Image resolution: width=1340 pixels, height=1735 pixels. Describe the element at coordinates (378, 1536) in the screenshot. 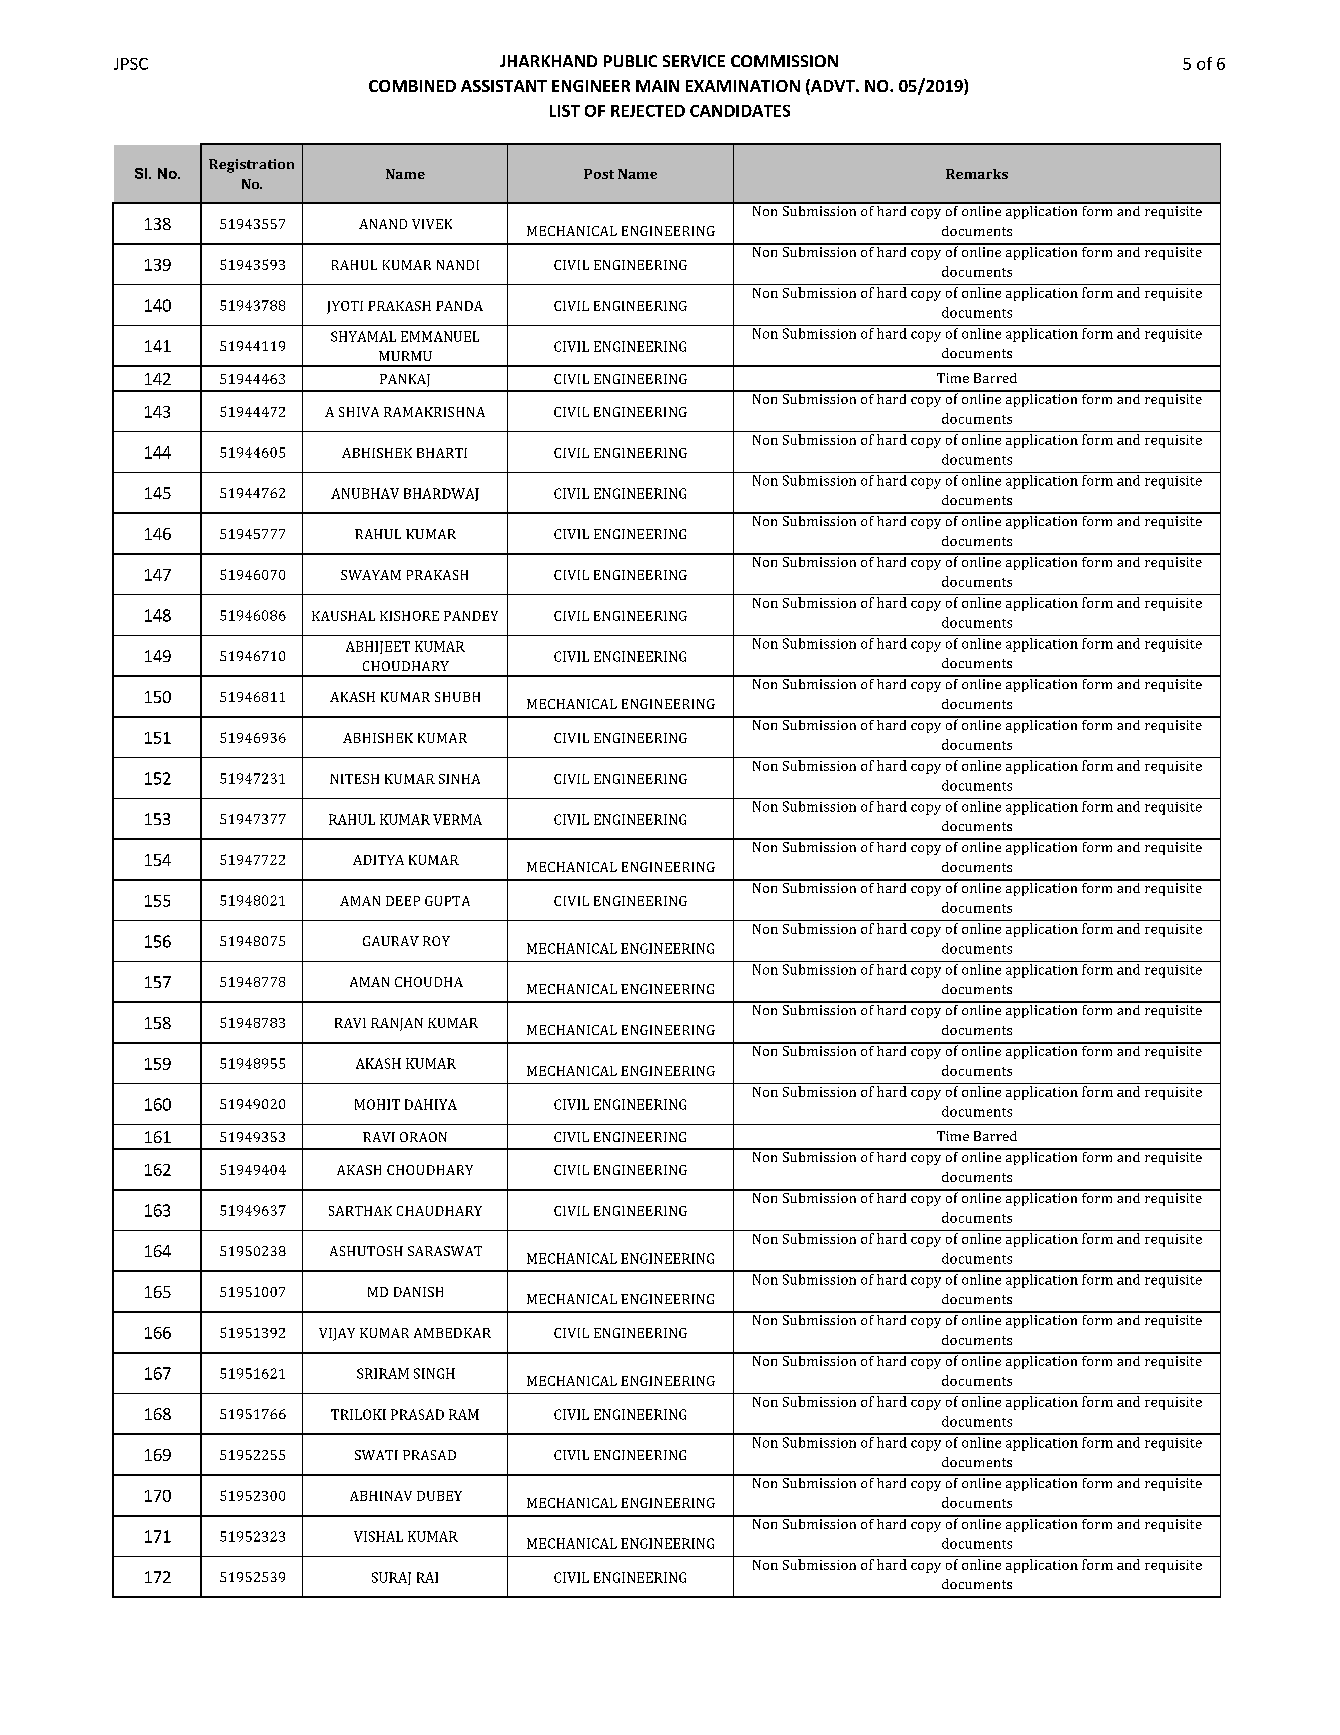

I see `VISHAL` at that location.
